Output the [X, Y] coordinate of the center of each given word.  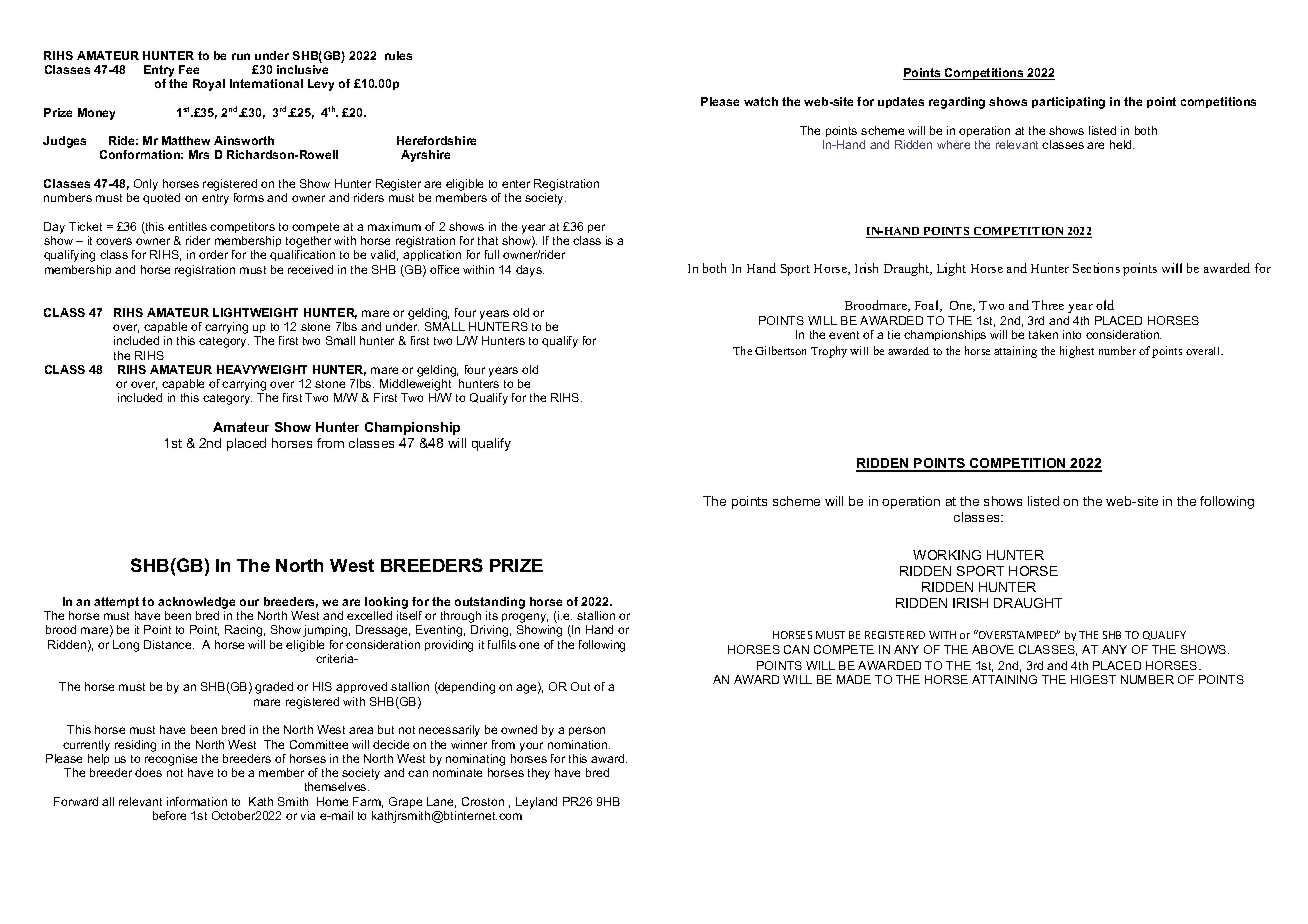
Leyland [536, 803]
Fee [189, 69]
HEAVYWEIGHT [262, 369]
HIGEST [1093, 679]
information [197, 801]
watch [761, 101]
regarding [957, 103]
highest [1077, 352]
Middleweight [415, 386]
